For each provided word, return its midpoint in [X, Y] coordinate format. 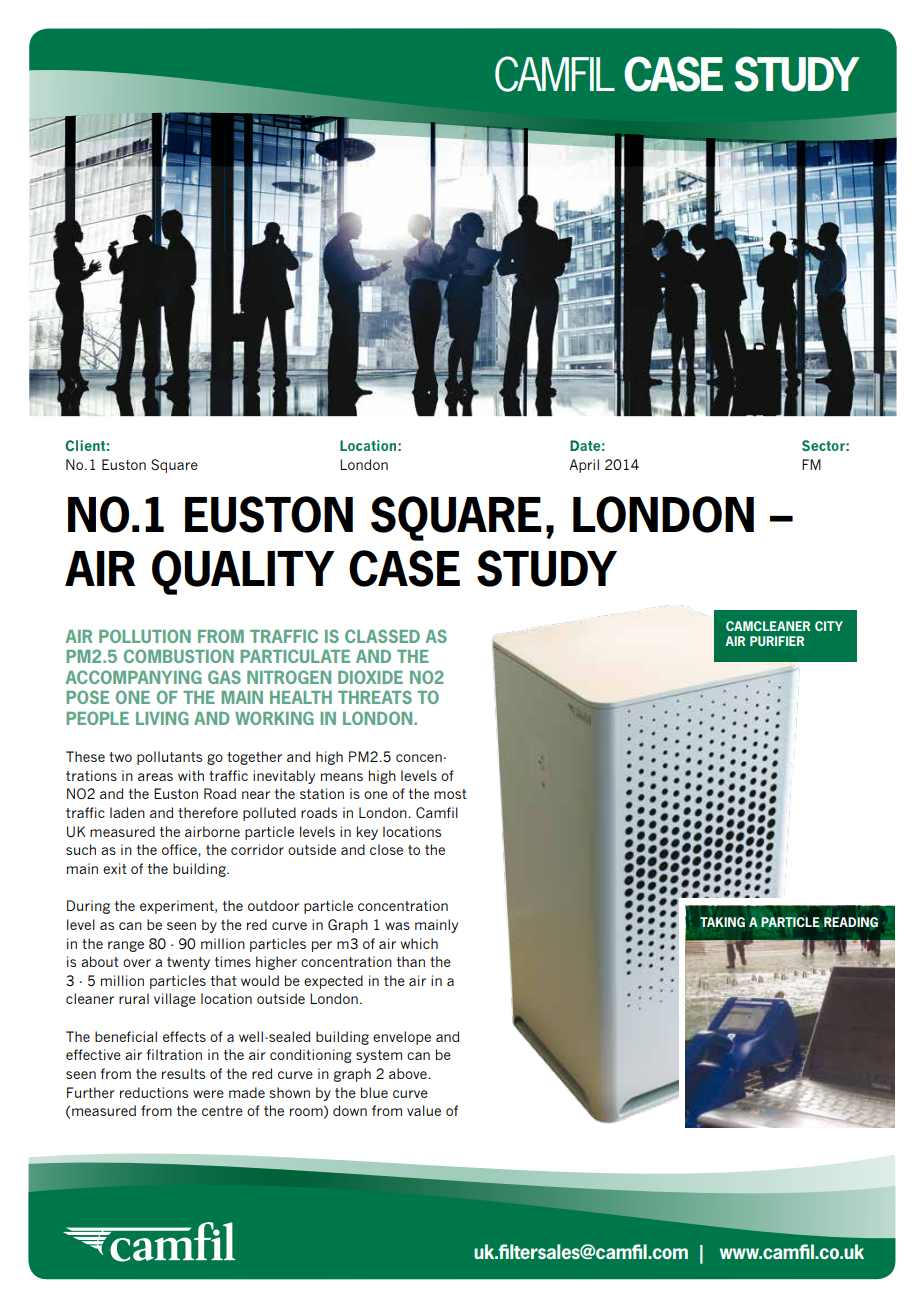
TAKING [722, 922]
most [450, 794]
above [409, 1073]
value [424, 1110]
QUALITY [243, 572]
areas [155, 777]
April [584, 466]
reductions [154, 1092]
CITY [829, 626]
